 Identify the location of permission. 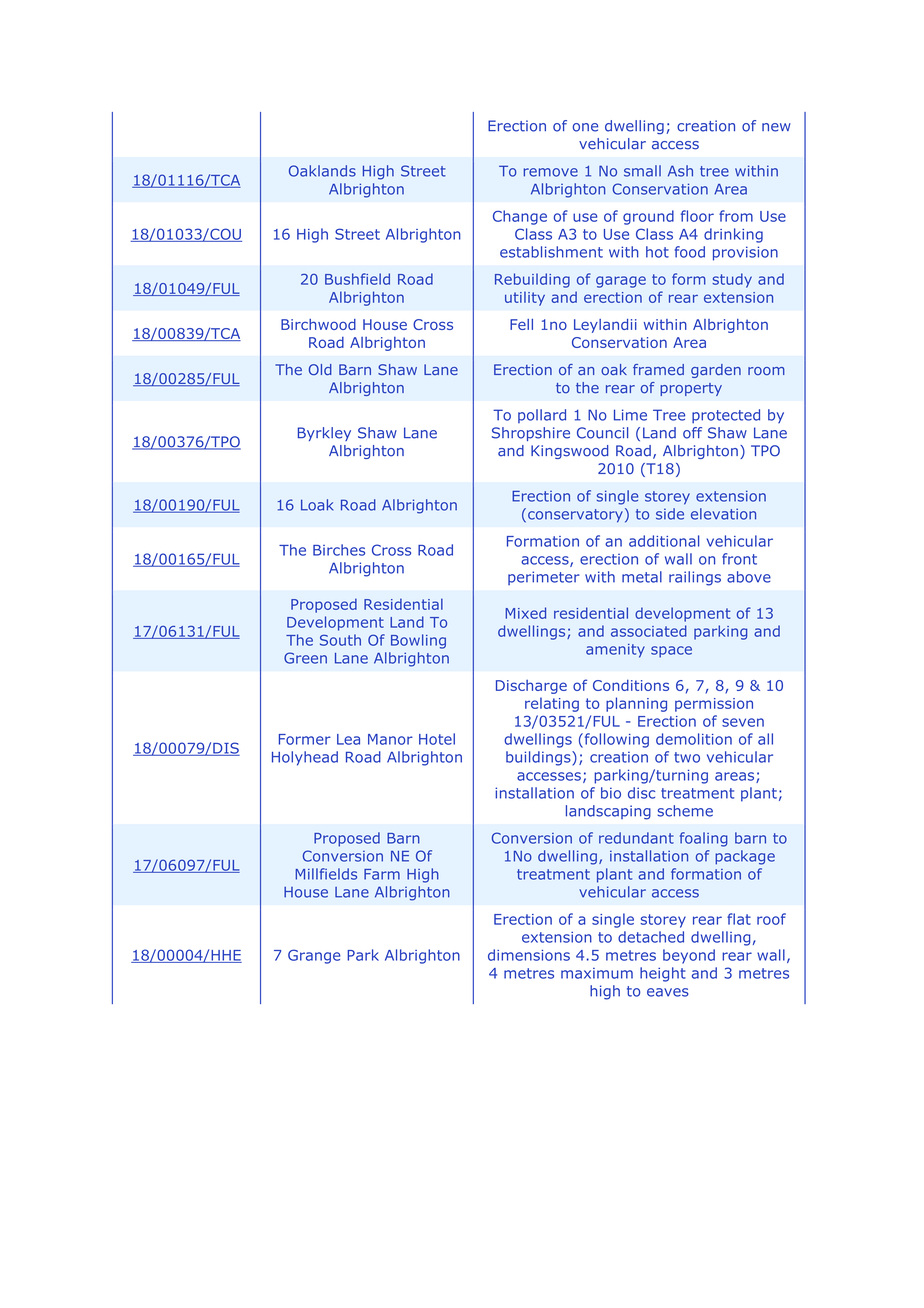
(714, 705).
